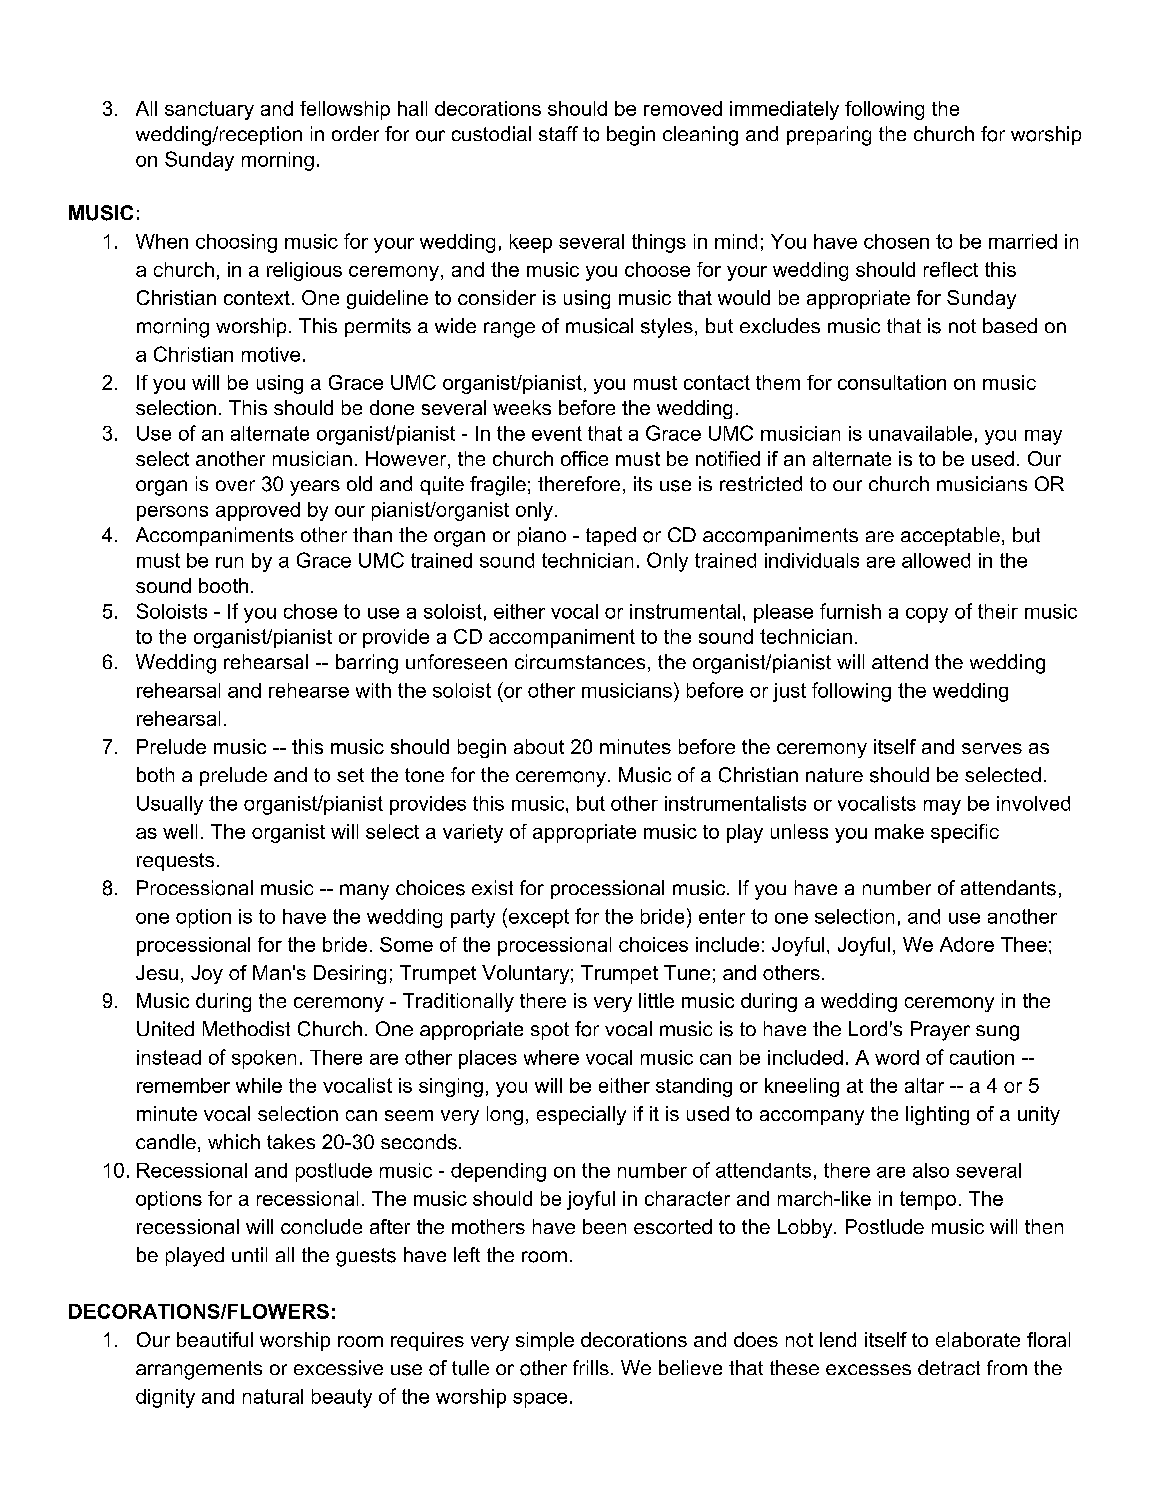  Describe the element at coordinates (558, 133) in the image. I see `staff` at that location.
